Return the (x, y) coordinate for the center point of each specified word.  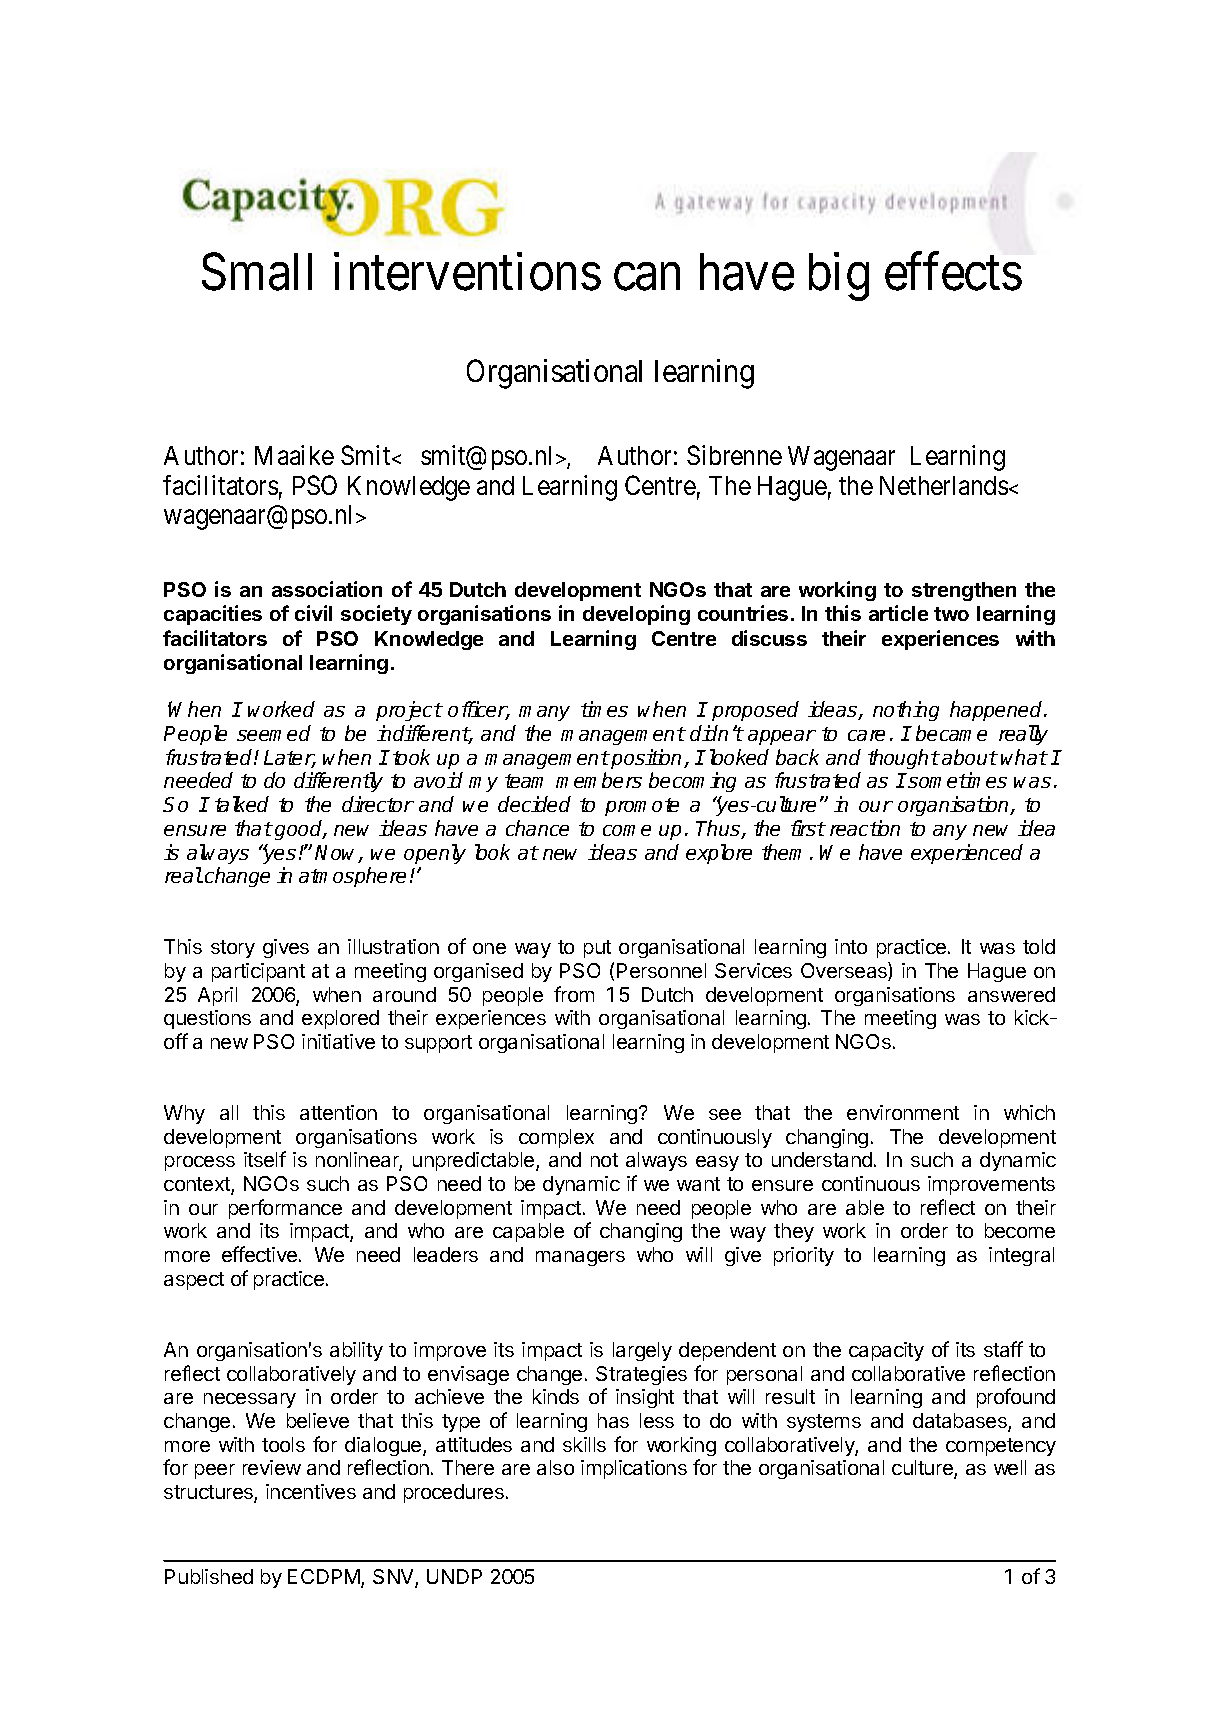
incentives (311, 1491)
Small (257, 272)
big (839, 277)
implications (634, 1469)
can (647, 277)
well (1010, 1467)
